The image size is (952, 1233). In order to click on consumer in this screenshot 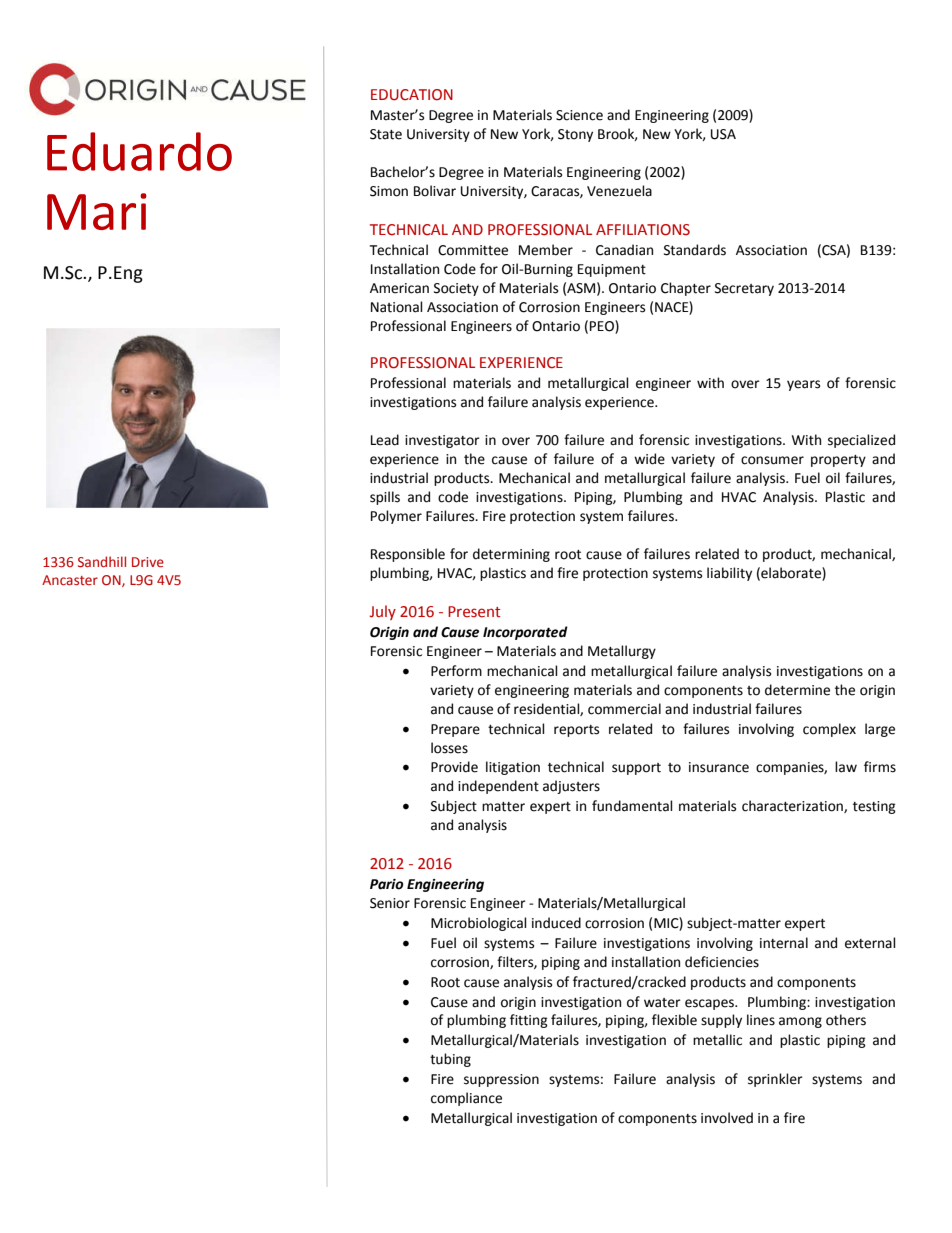, I will do `click(772, 460)`.
